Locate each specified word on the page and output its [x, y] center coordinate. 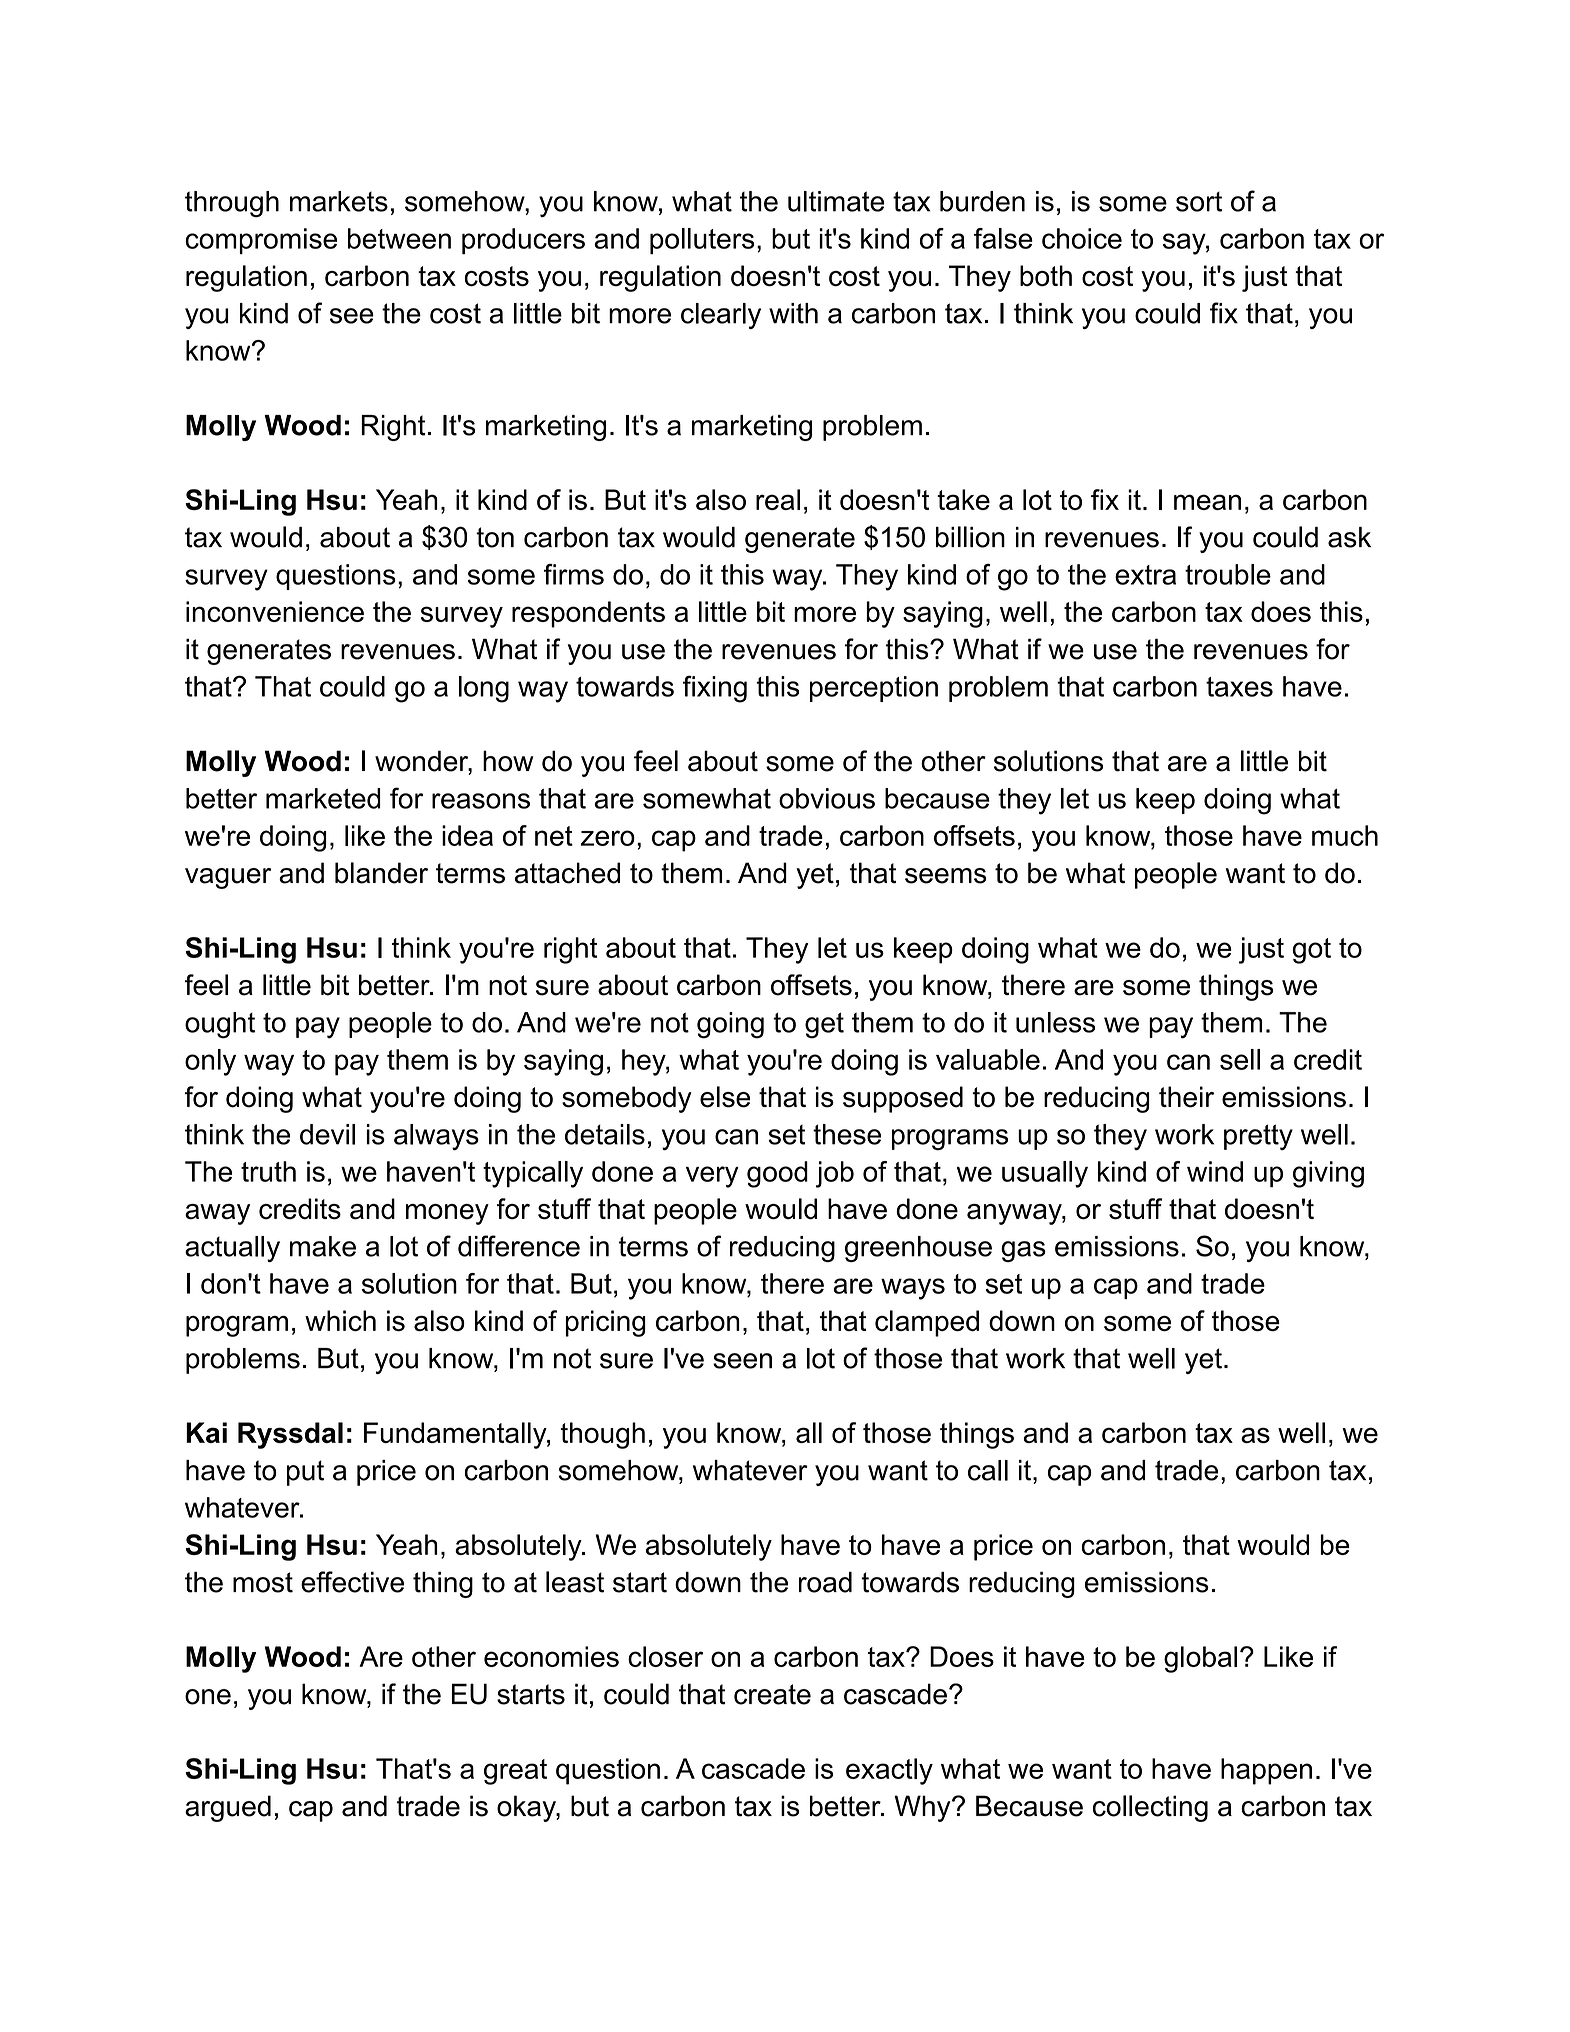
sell [1240, 1059]
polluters [702, 241]
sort [1199, 202]
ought [220, 1025]
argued [228, 1808]
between [399, 238]
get [824, 1025]
